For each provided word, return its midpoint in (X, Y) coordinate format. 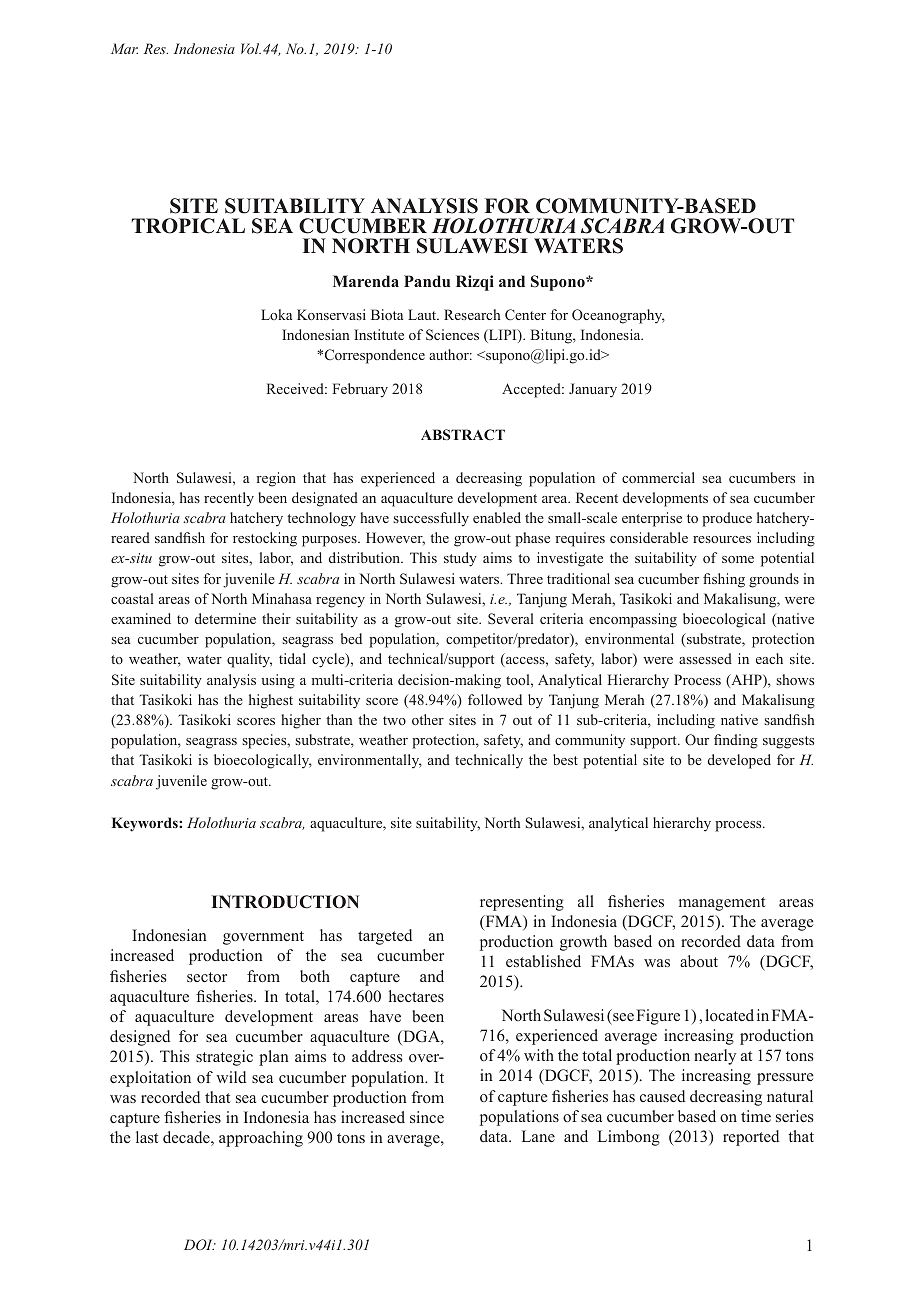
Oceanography (618, 316)
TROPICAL (188, 226)
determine (225, 618)
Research (472, 314)
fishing (724, 580)
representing (522, 903)
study (460, 559)
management (722, 904)
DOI (199, 1244)
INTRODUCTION (285, 902)
